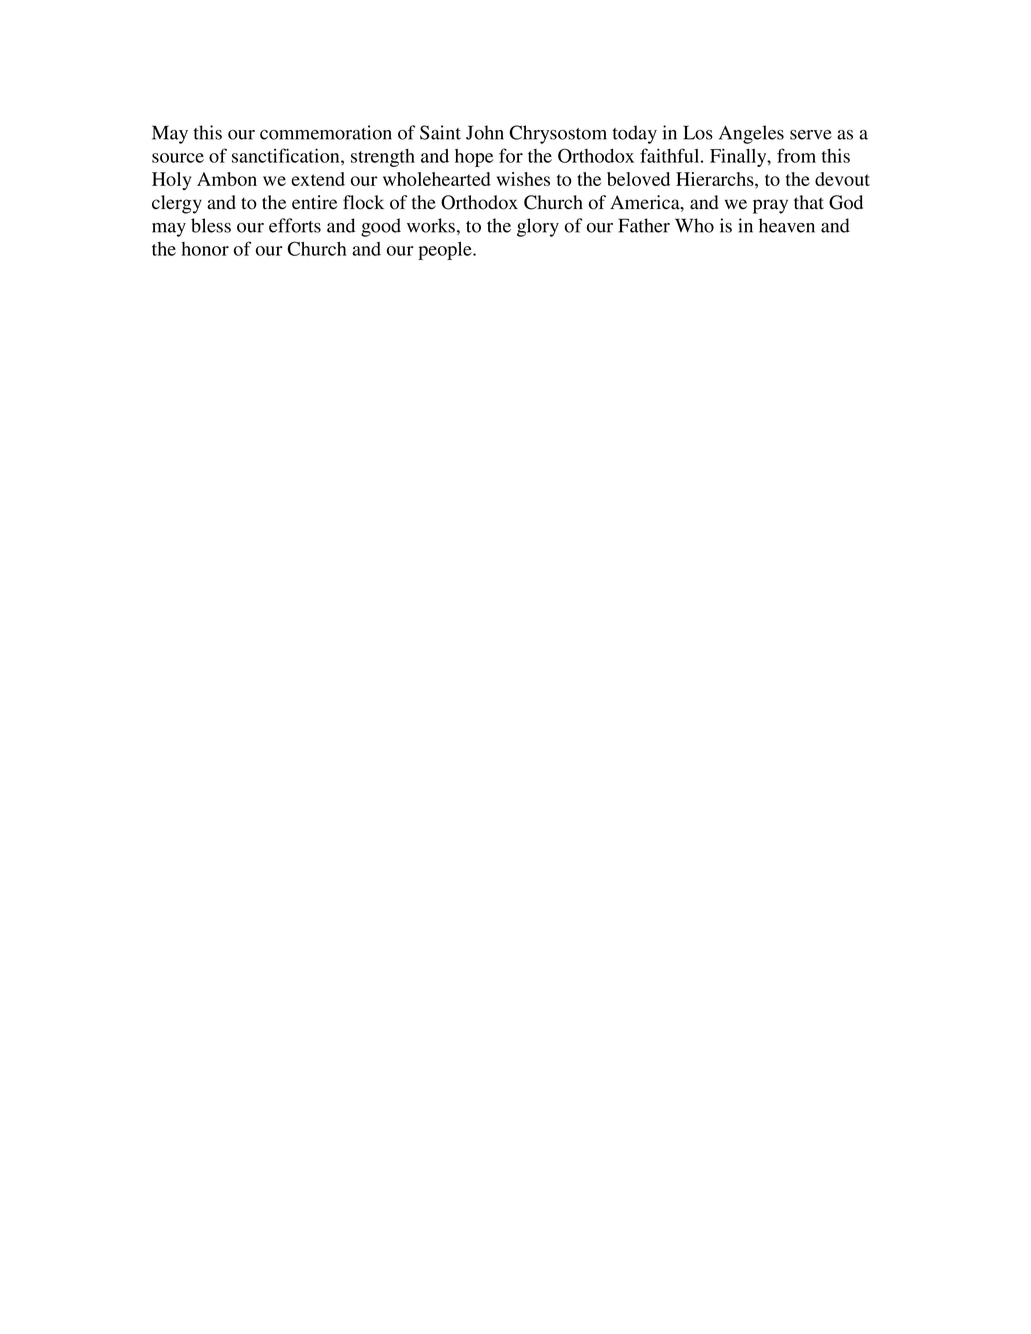 The image size is (1031, 1334). What do you see at coordinates (751, 134) in the screenshot?
I see `Angeles` at bounding box center [751, 134].
